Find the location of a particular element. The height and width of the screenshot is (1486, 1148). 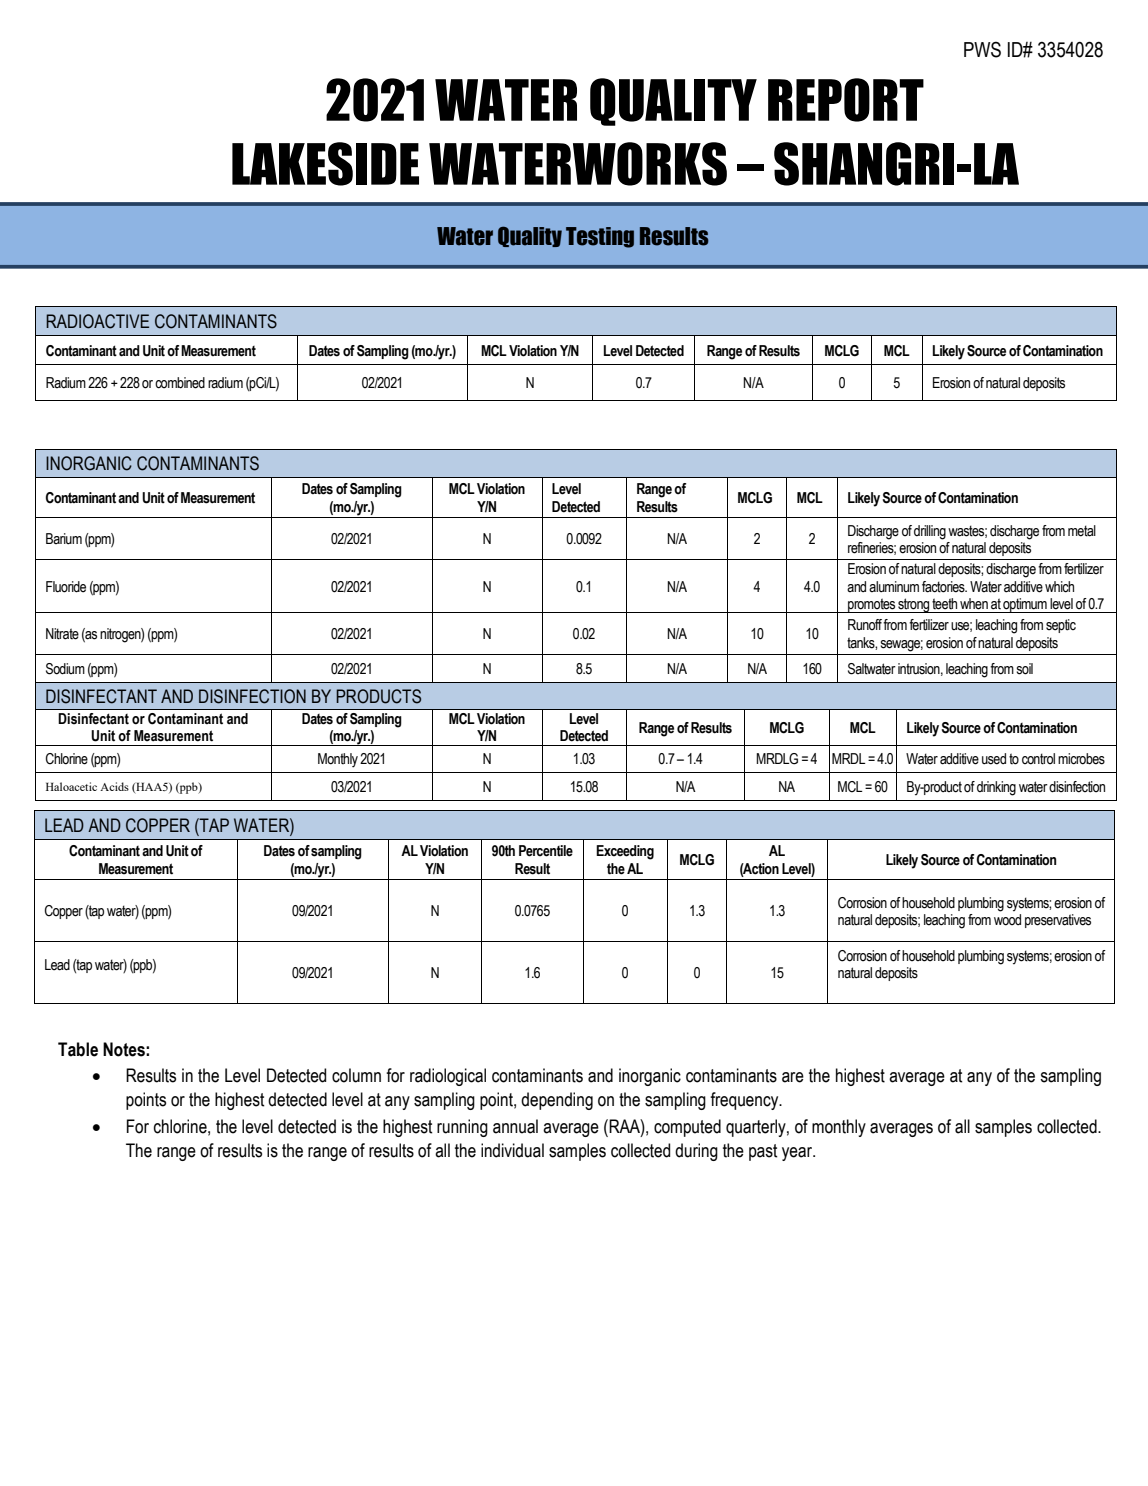

REPORT is located at coordinates (846, 100).
